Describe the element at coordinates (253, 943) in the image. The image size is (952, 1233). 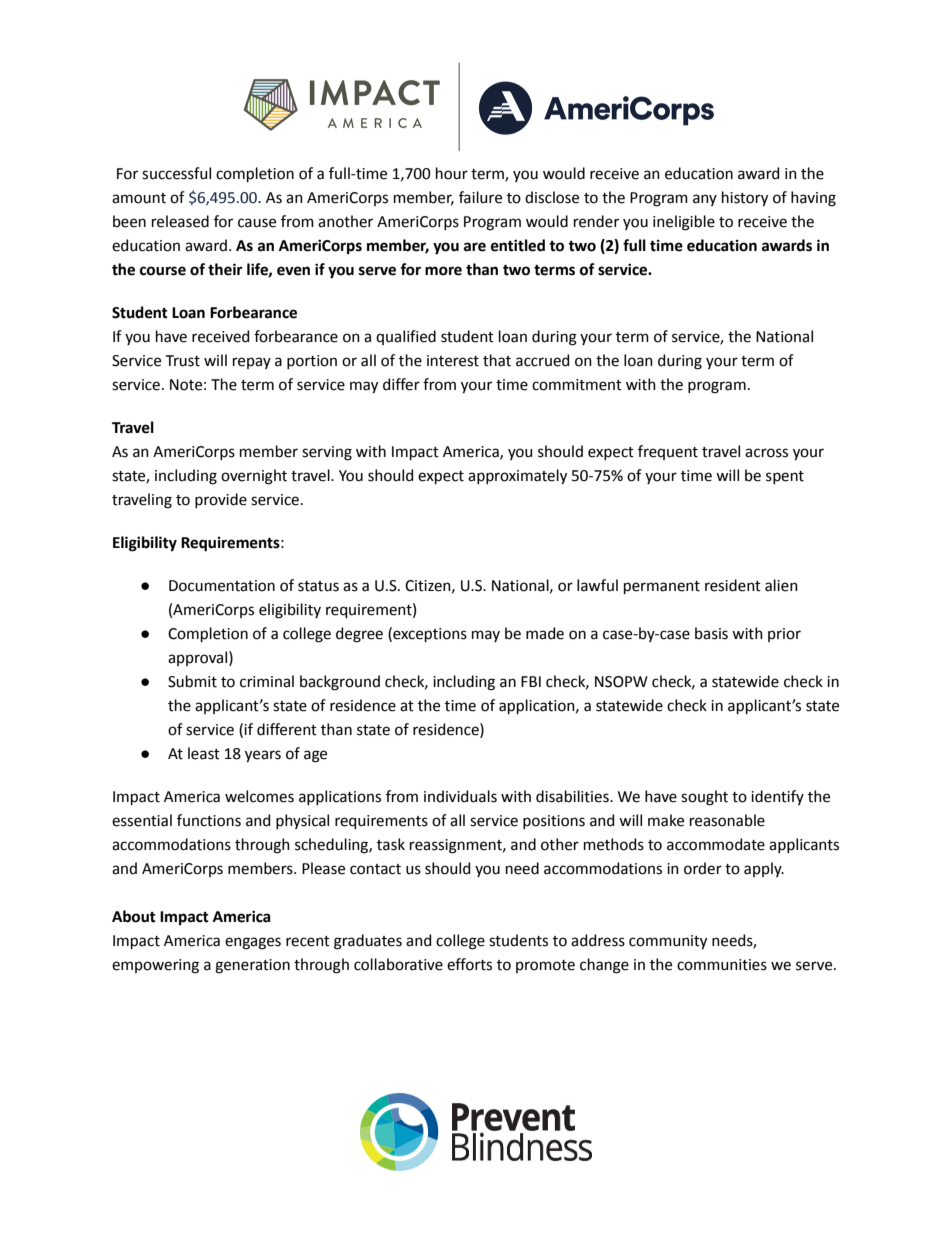
I see `engages` at that location.
